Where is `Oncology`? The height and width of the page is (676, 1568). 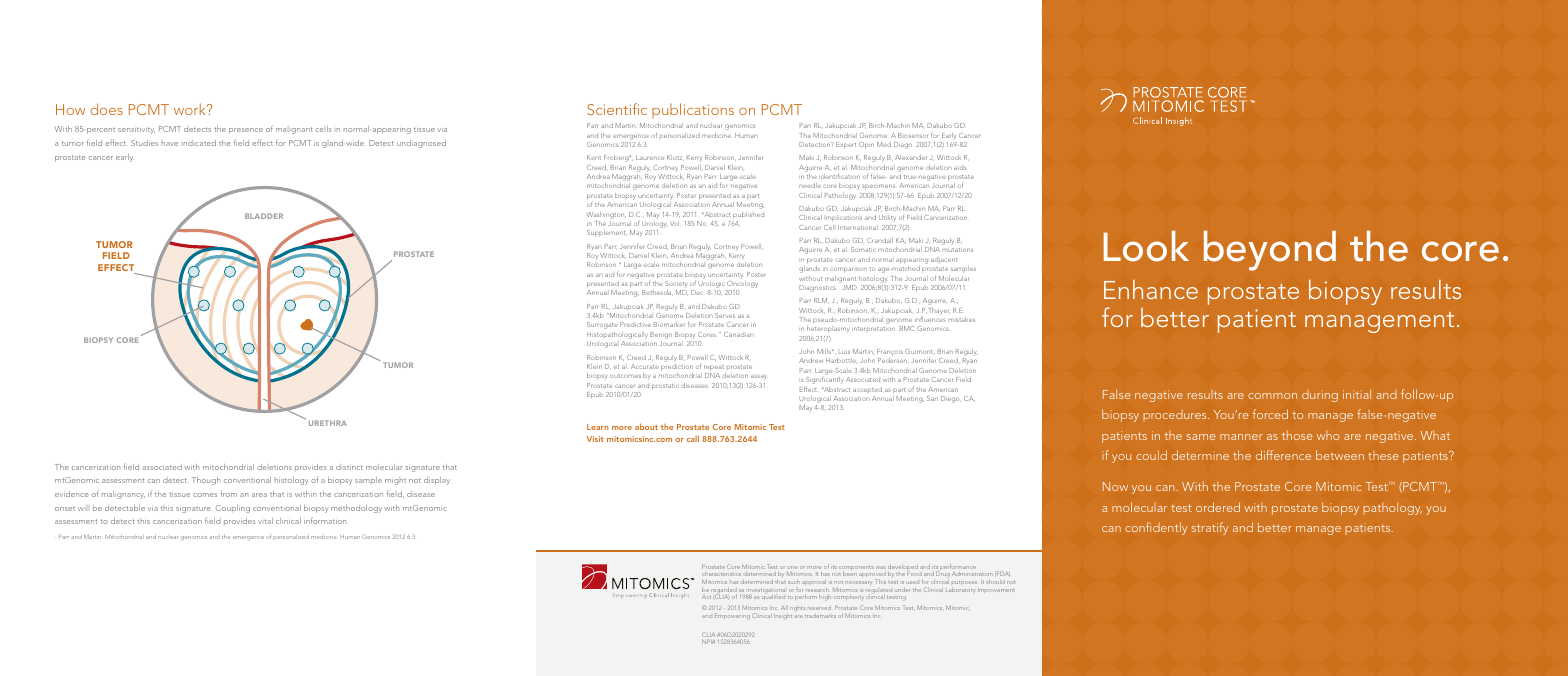 Oncology is located at coordinates (742, 286).
